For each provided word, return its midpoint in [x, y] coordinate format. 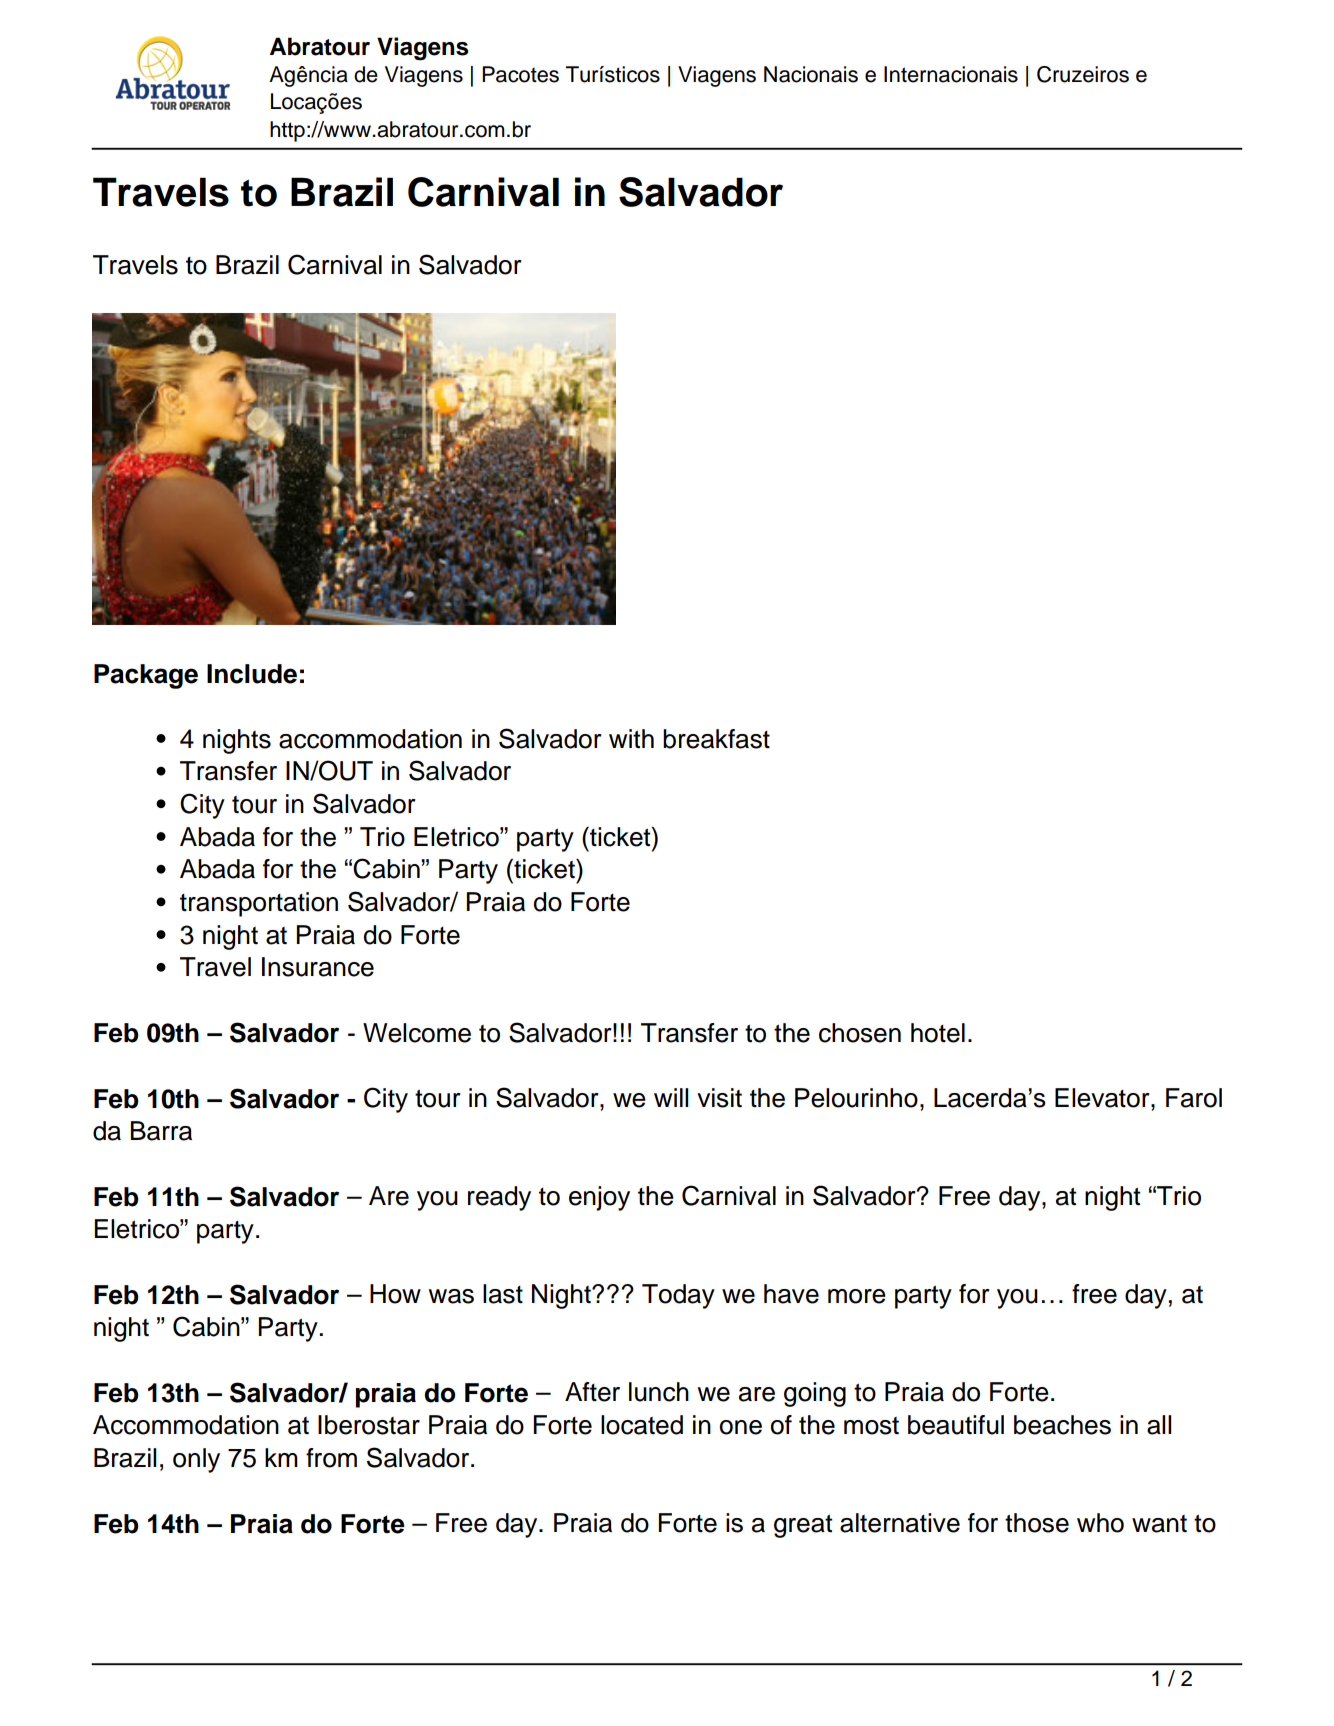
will [671, 1097]
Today [678, 1296]
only [196, 1460]
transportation [259, 904]
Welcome [417, 1033]
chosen [860, 1033]
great [803, 1526]
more [857, 1296]
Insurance [318, 967]
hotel [938, 1033]
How [395, 1294]
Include [252, 674]
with [631, 739]
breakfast [716, 739]
